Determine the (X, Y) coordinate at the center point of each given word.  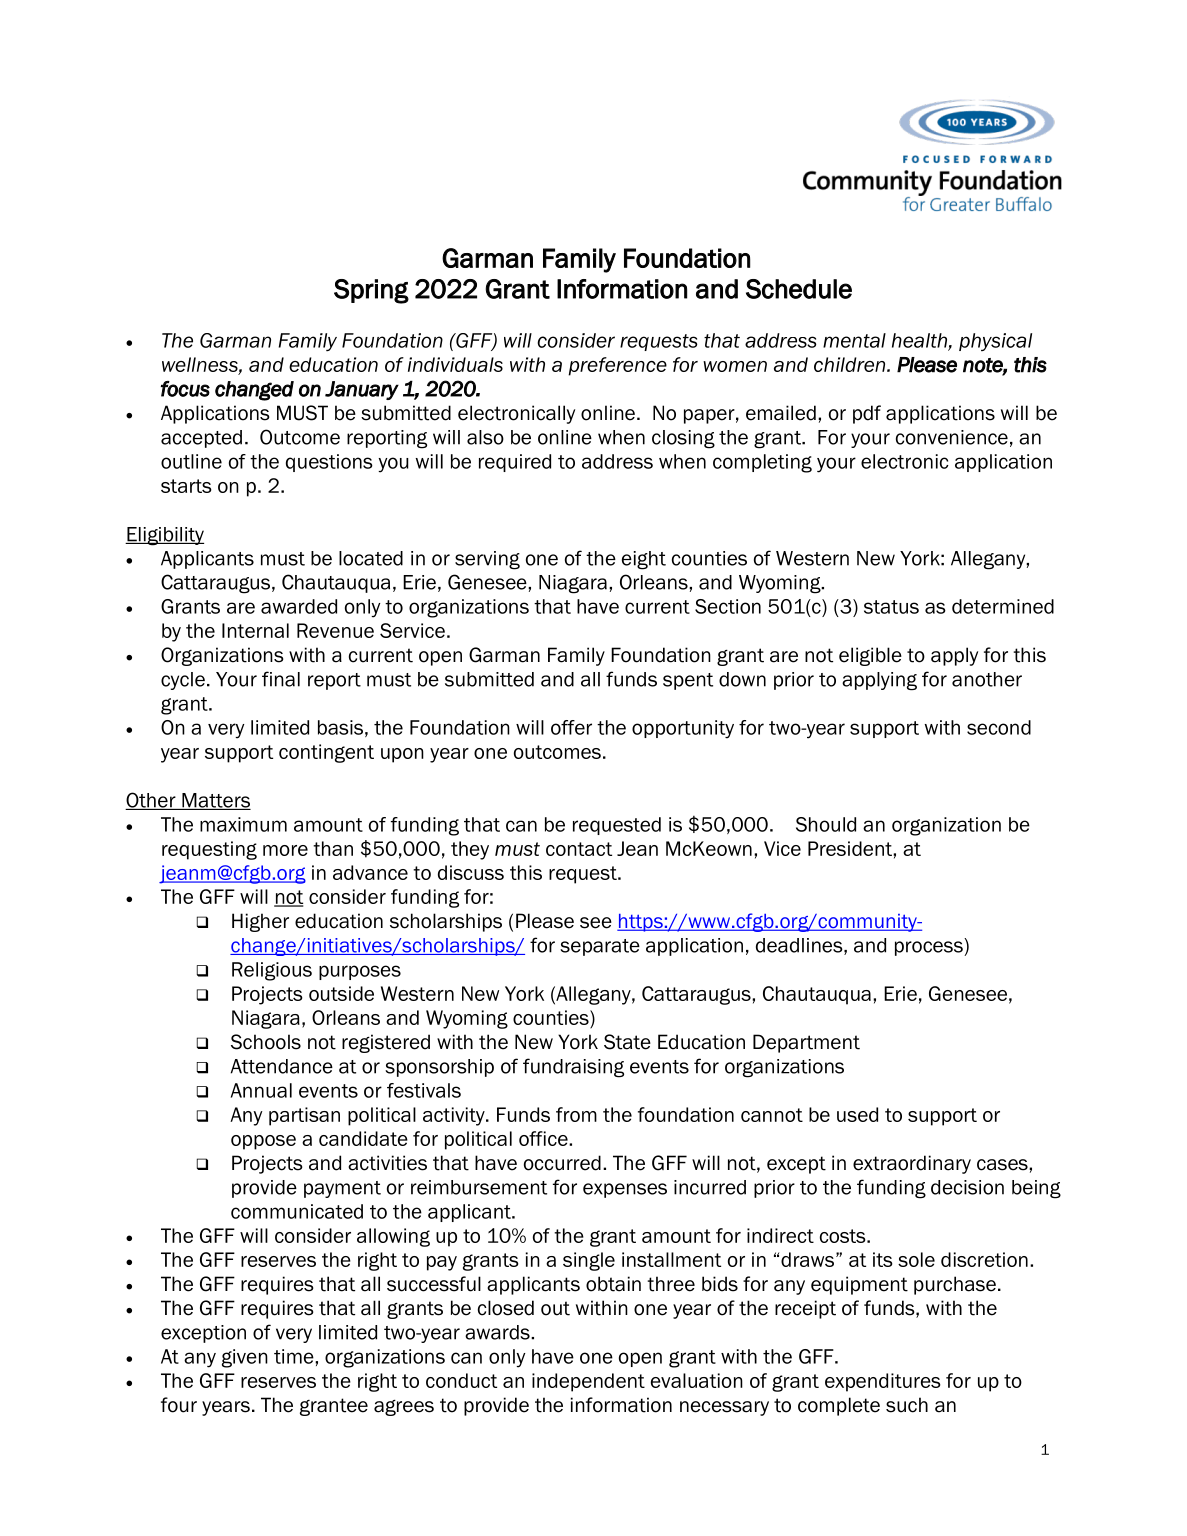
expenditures (883, 1382)
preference (617, 366)
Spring (371, 291)
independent (588, 1382)
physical (995, 342)
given (245, 1358)
